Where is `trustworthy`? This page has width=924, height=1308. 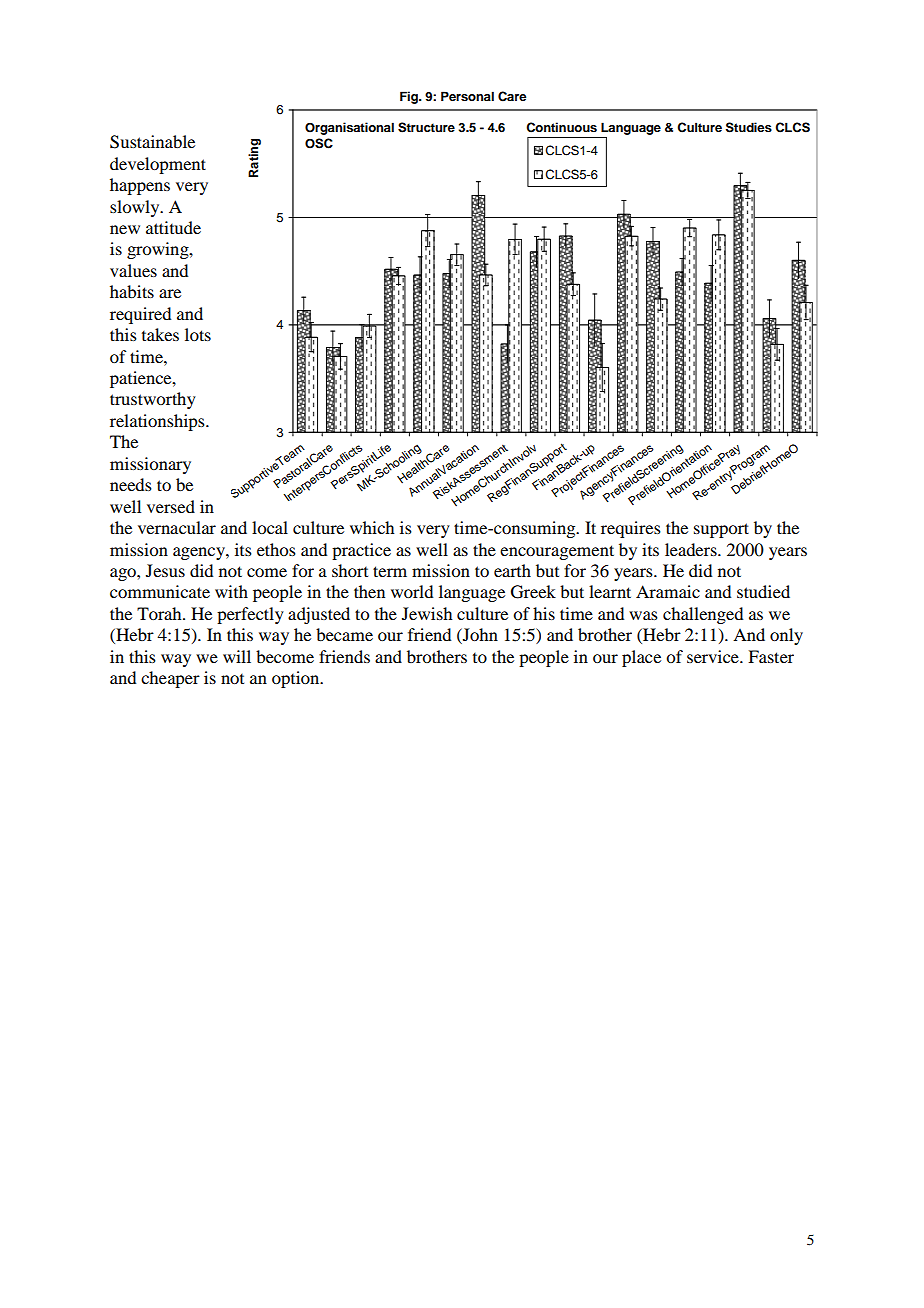
trustworthy is located at coordinates (153, 400).
